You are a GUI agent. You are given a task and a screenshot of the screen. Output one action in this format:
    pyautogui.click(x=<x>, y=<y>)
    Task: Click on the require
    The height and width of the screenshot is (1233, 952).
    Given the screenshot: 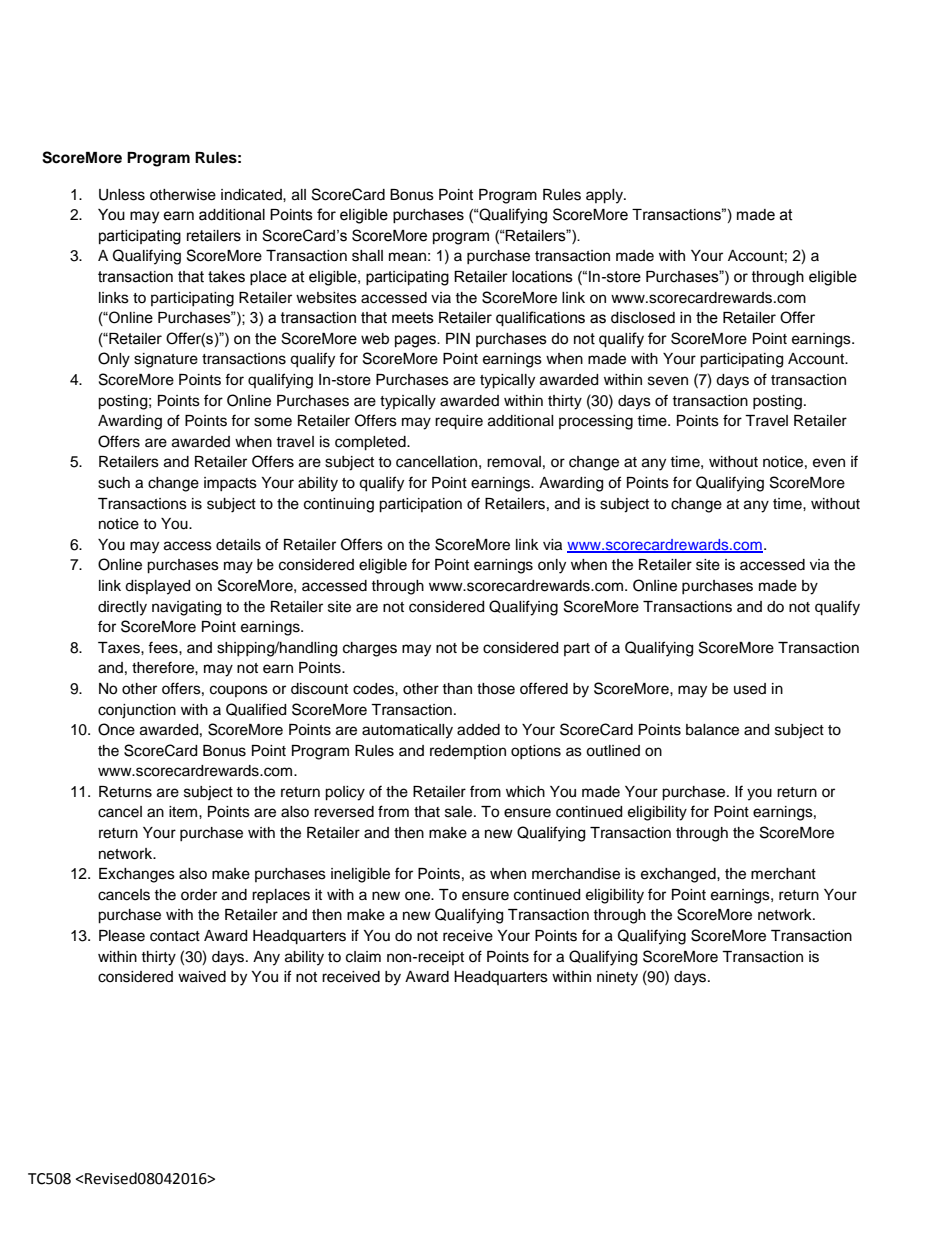 What is the action you would take?
    pyautogui.click(x=459, y=422)
